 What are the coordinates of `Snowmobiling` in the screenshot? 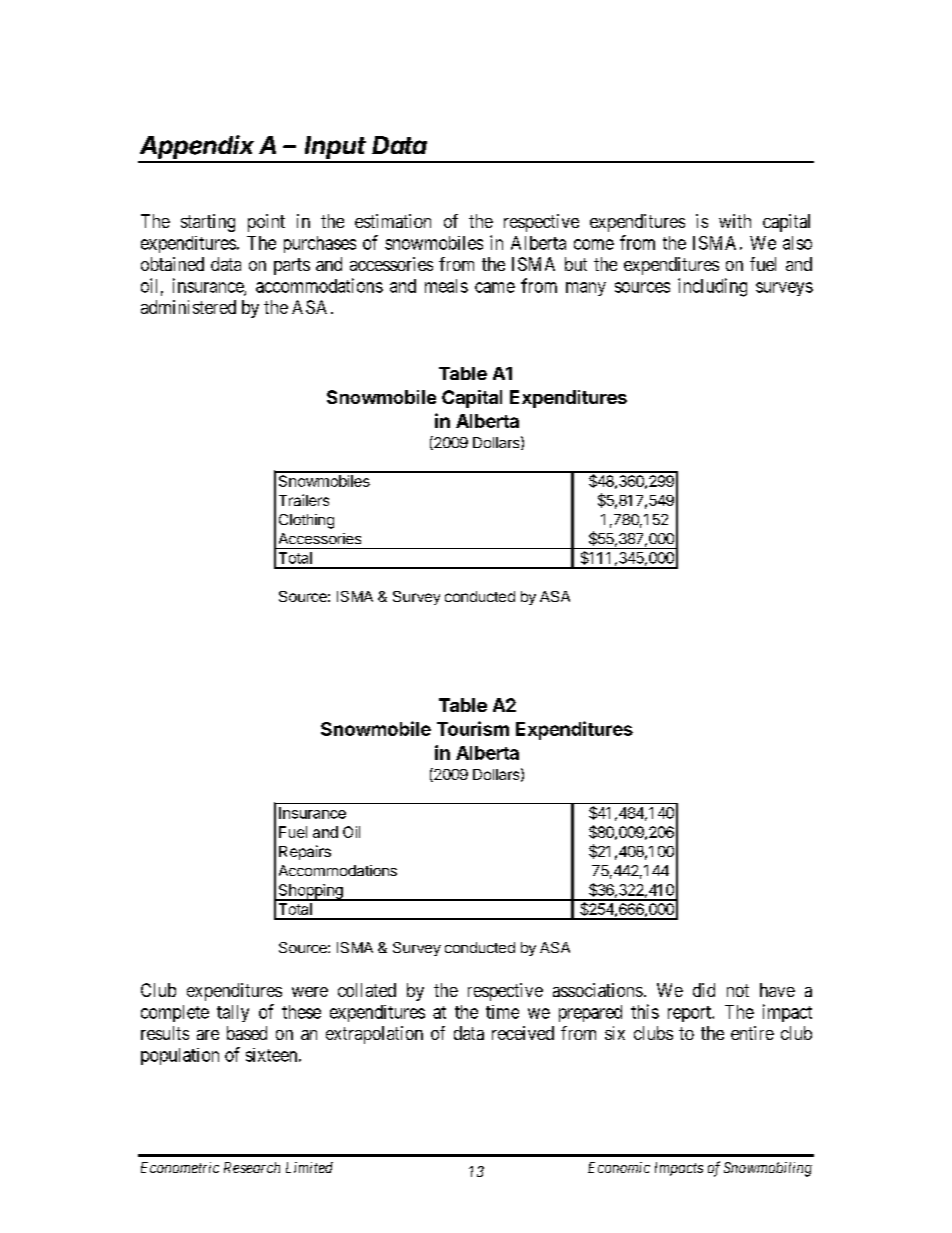 It's located at (768, 1169).
